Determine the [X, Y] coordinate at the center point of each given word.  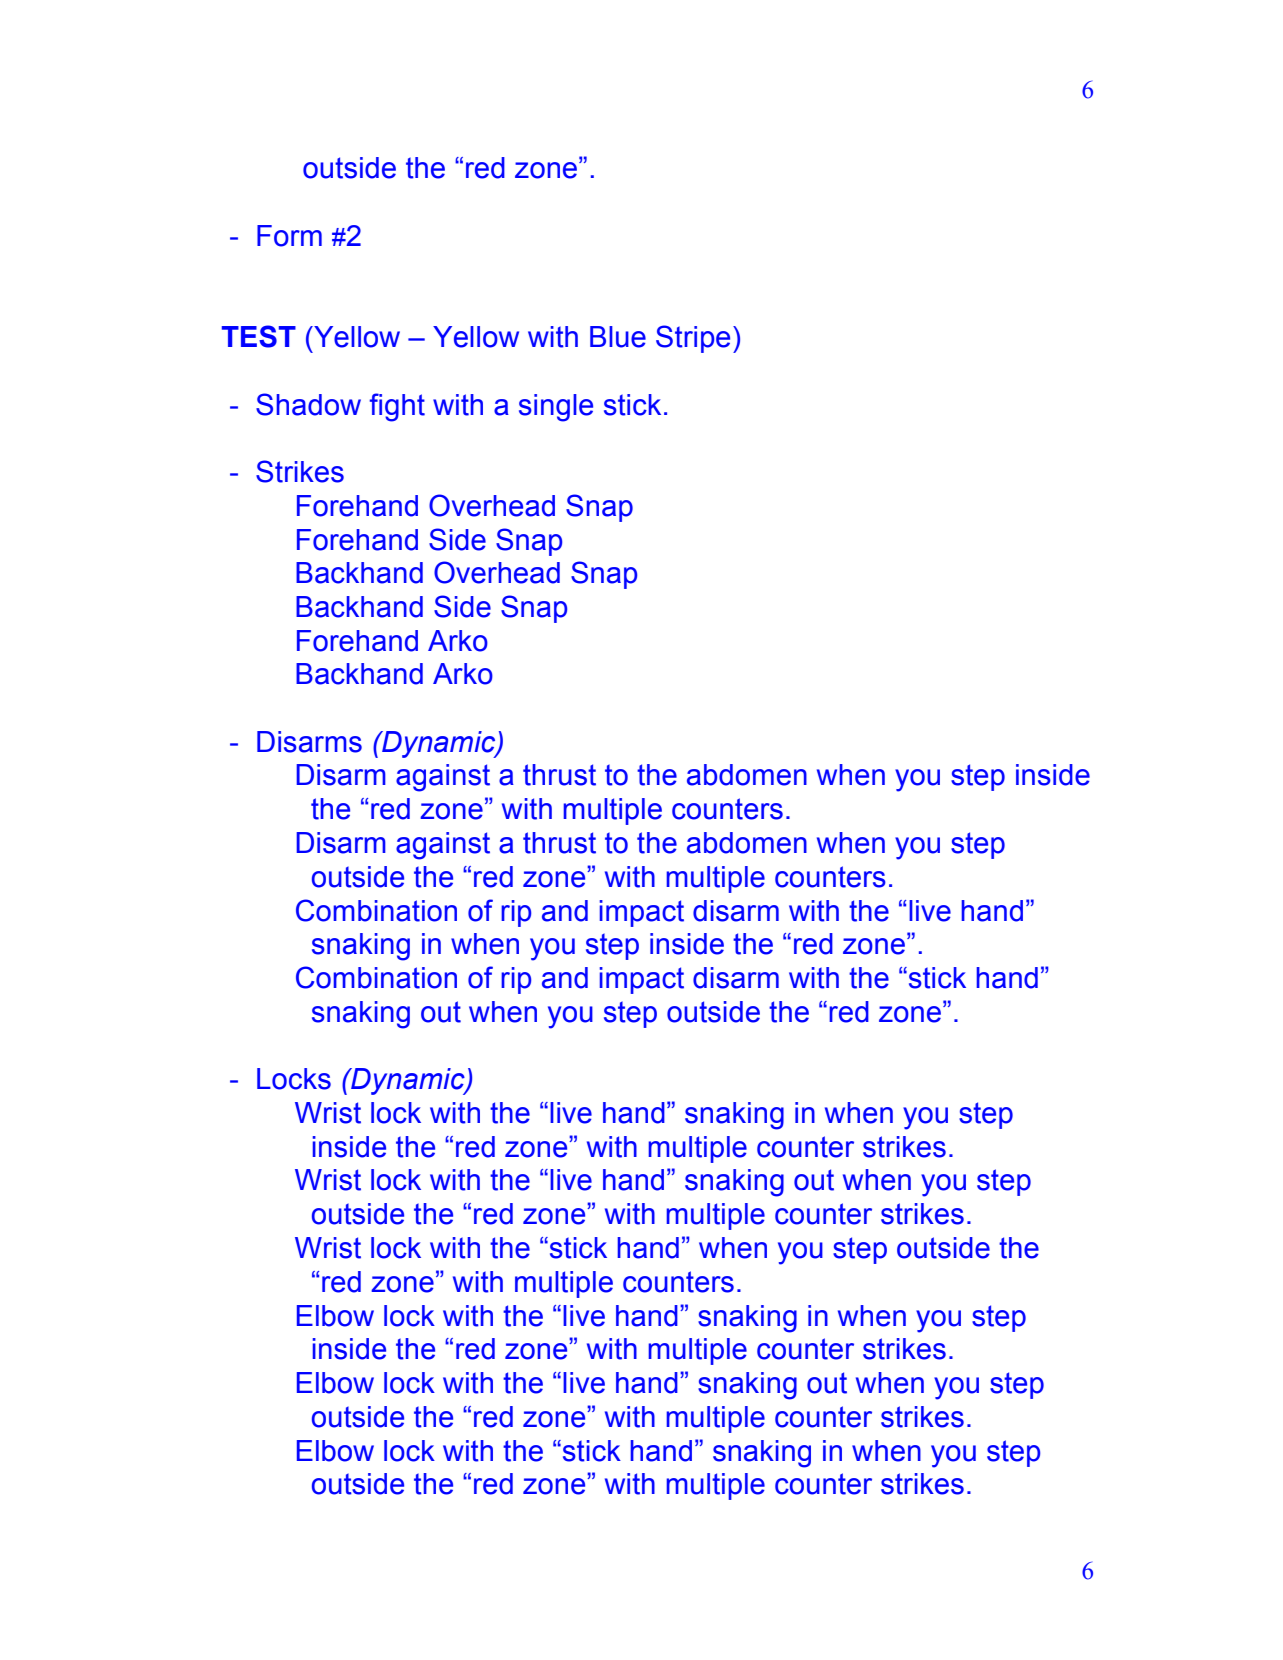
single [556, 408]
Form [289, 236]
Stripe [693, 339]
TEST [259, 336]
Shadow [308, 404]
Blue [618, 337]
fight [397, 407]
